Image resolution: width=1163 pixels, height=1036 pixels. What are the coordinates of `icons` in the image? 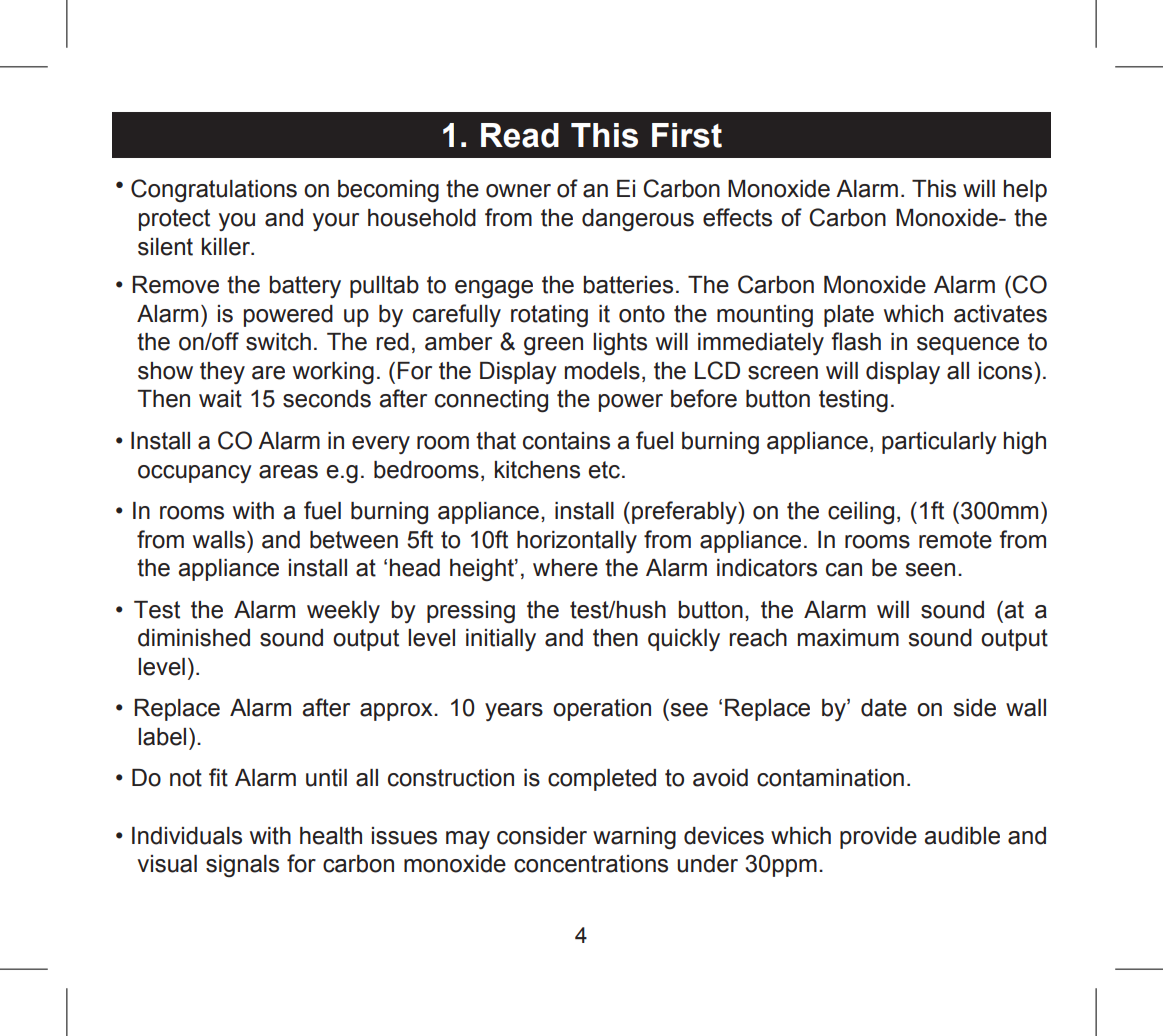 It's located at (1007, 371).
